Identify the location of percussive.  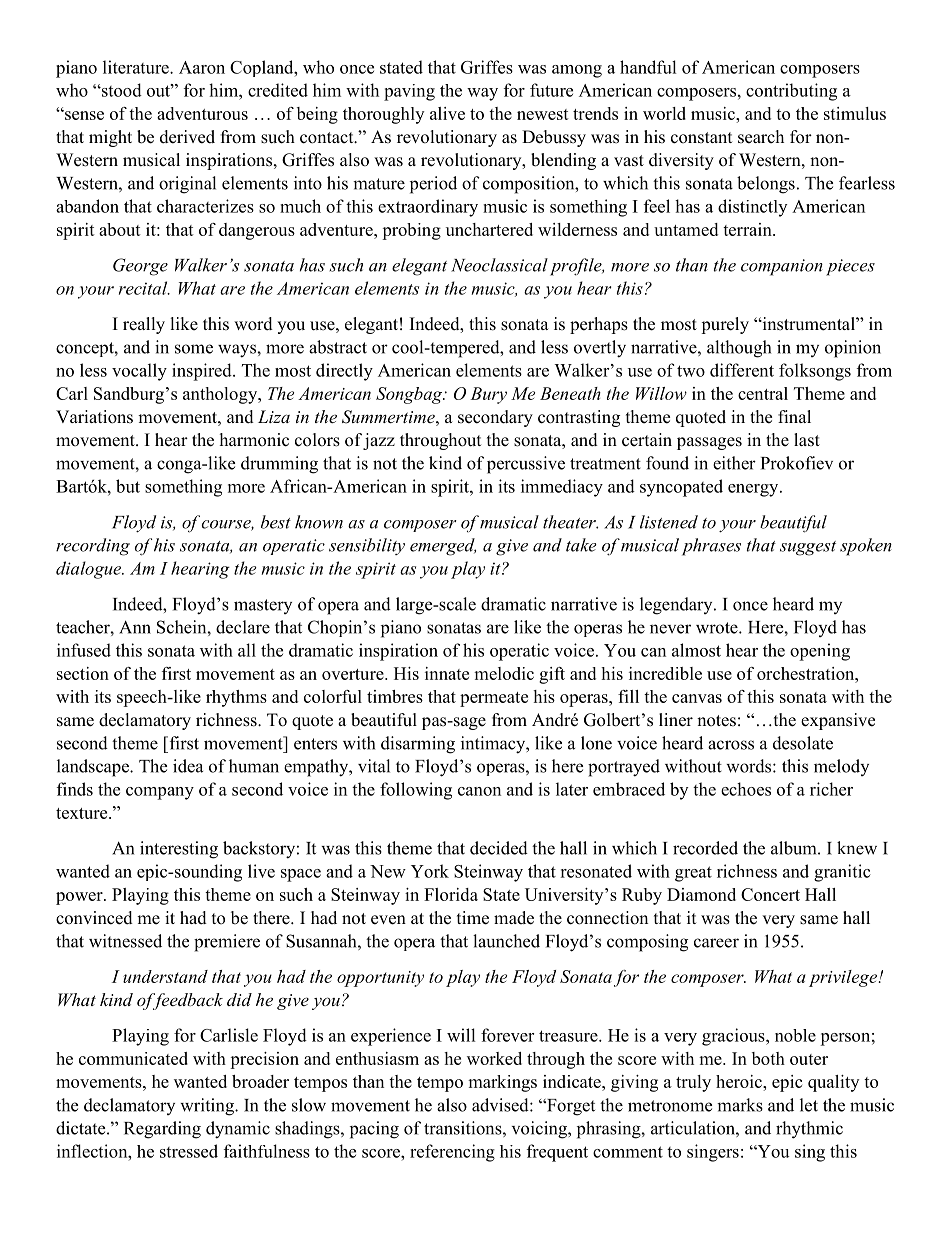
(526, 465).
